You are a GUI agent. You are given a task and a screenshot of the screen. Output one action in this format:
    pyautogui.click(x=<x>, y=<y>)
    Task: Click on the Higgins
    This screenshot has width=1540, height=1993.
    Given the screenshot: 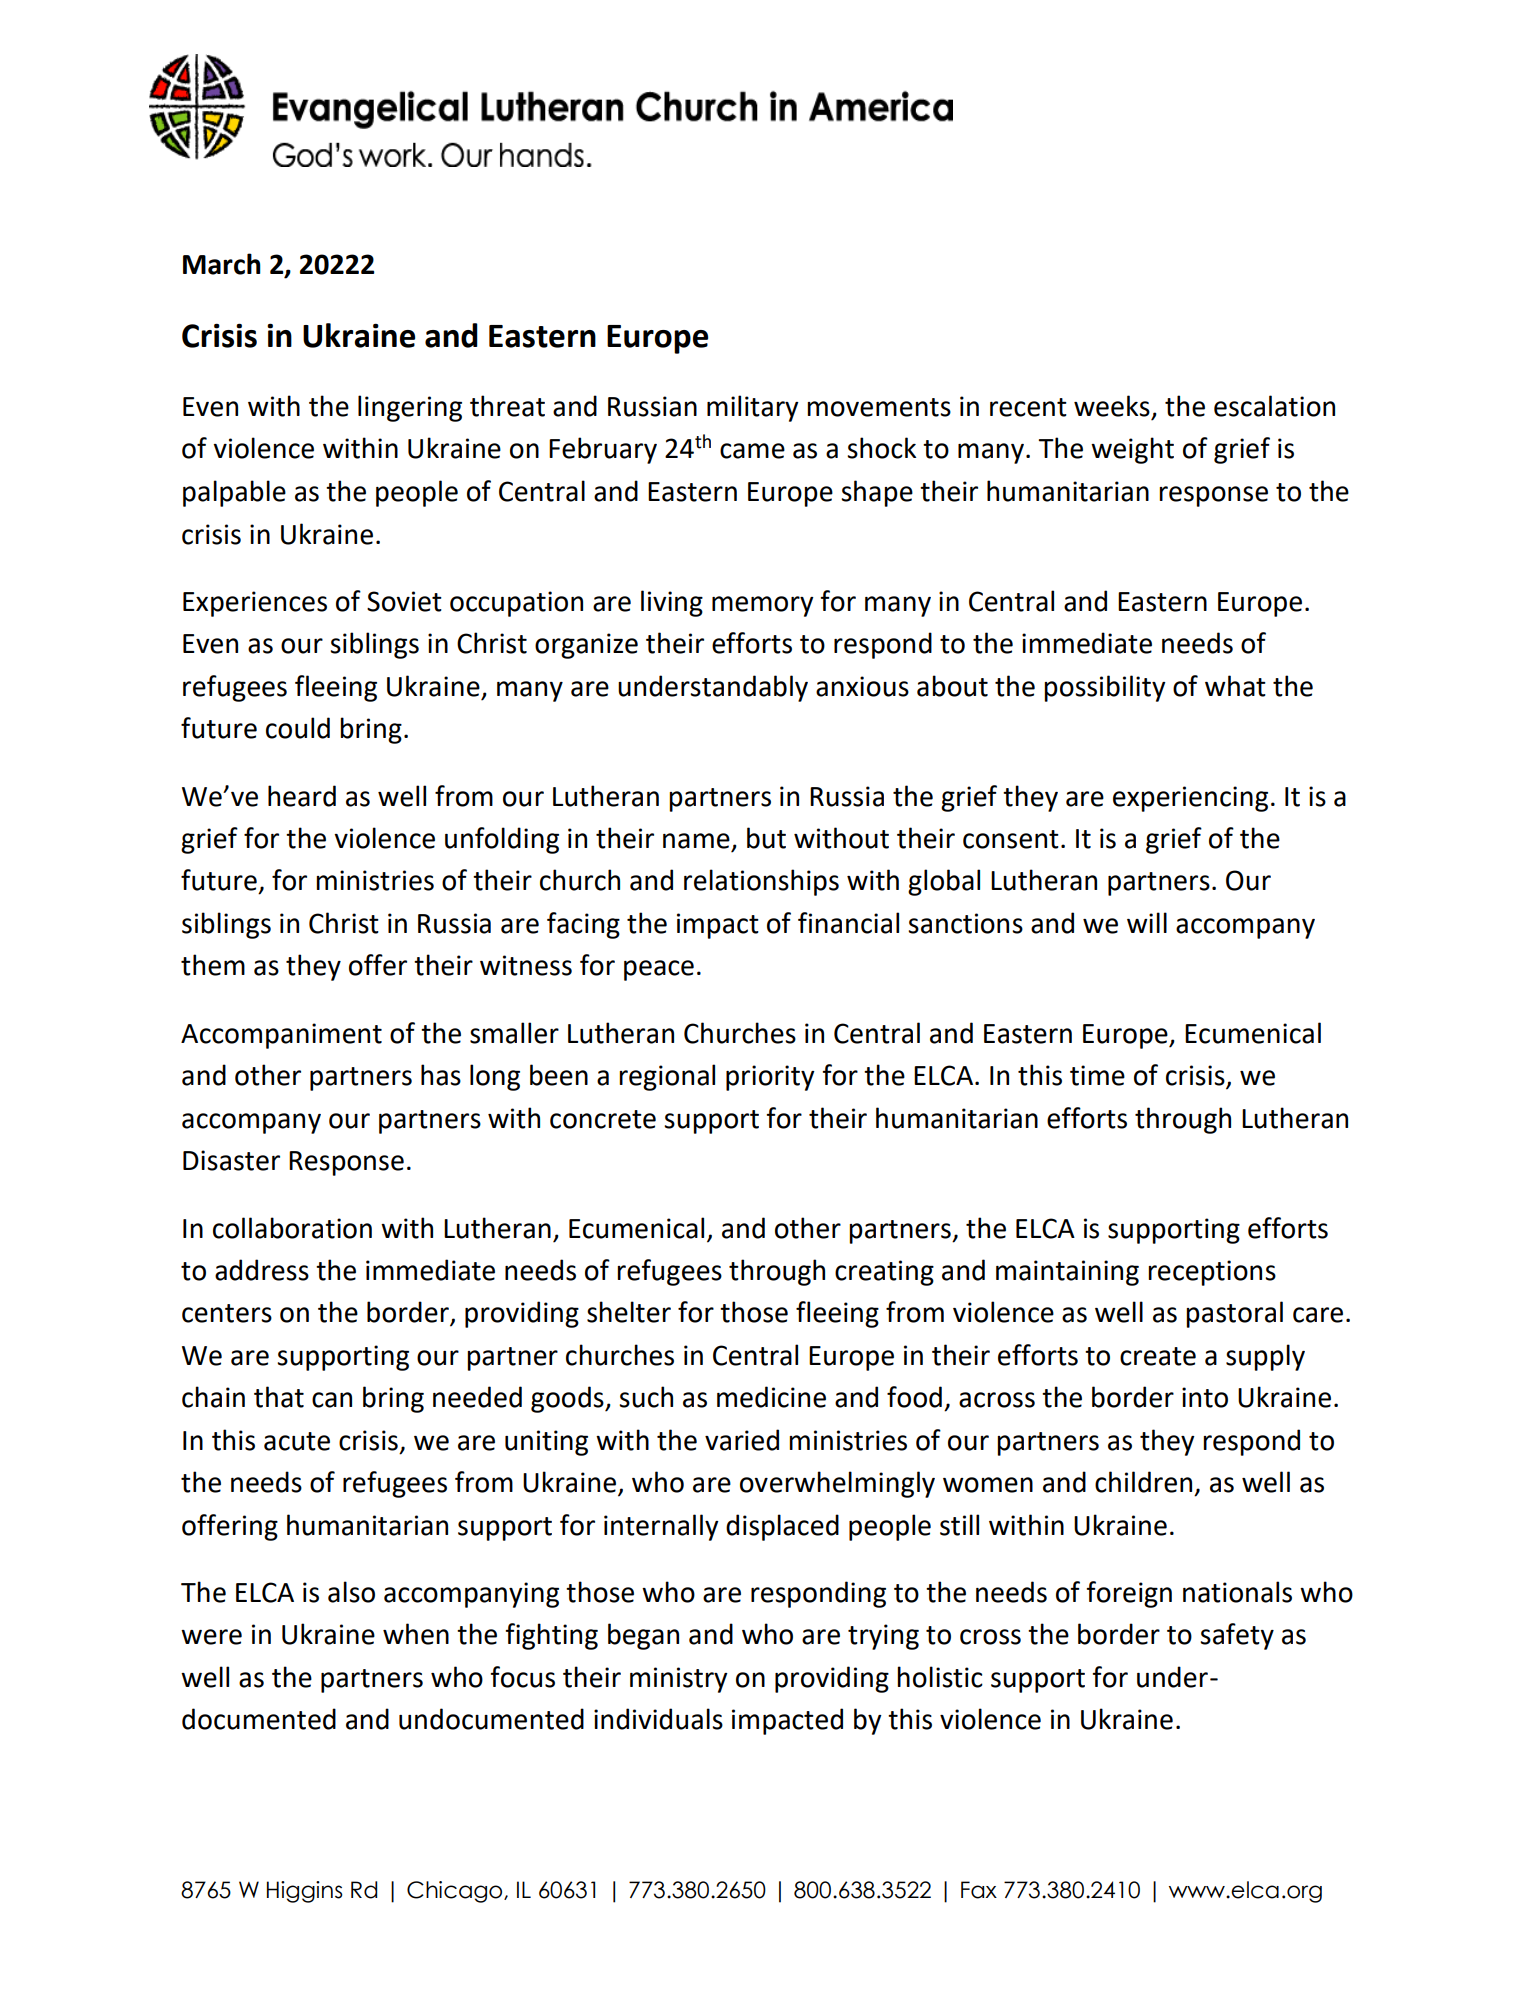 What is the action you would take?
    pyautogui.click(x=305, y=1892)
